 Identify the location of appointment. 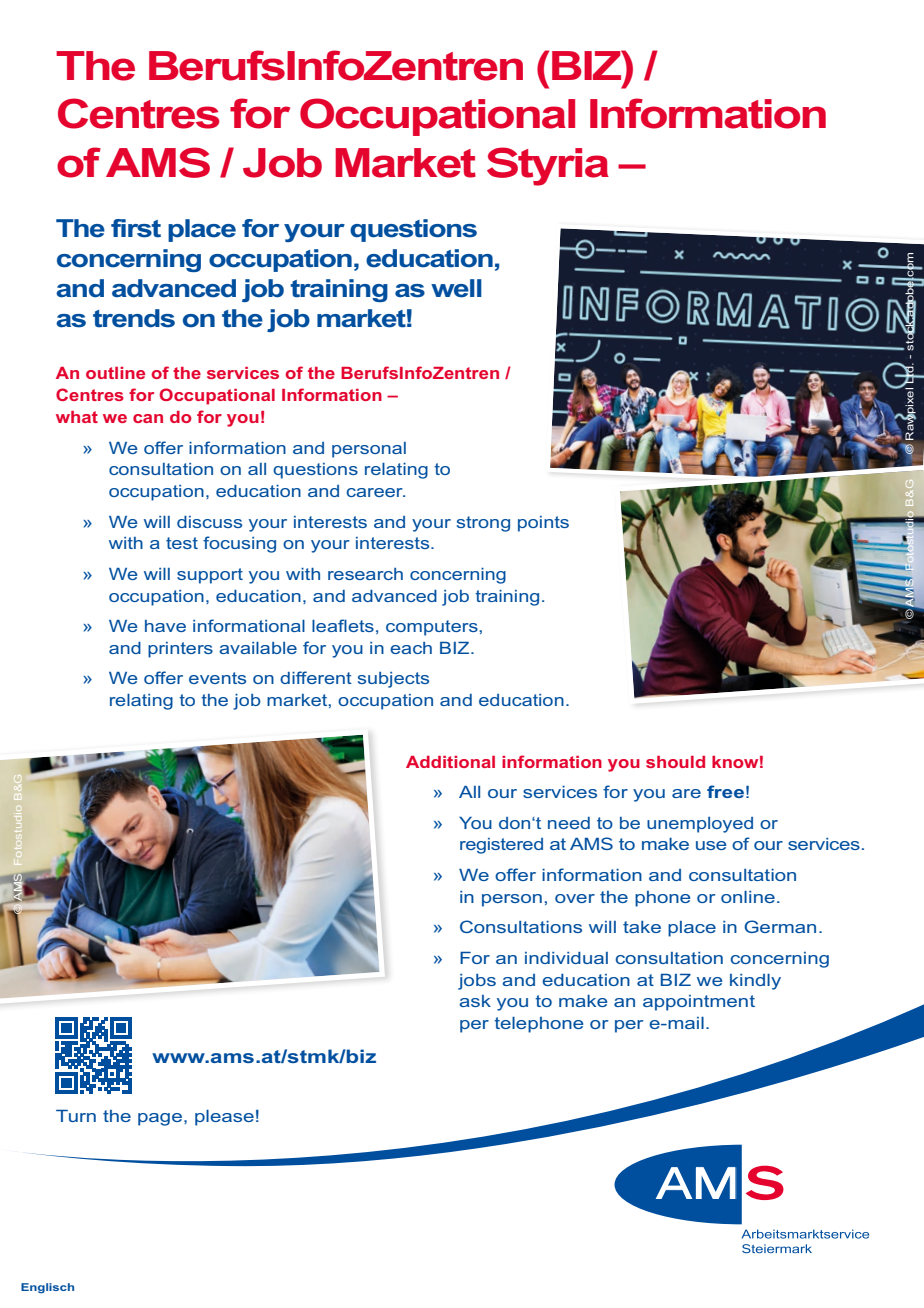
(699, 1003).
